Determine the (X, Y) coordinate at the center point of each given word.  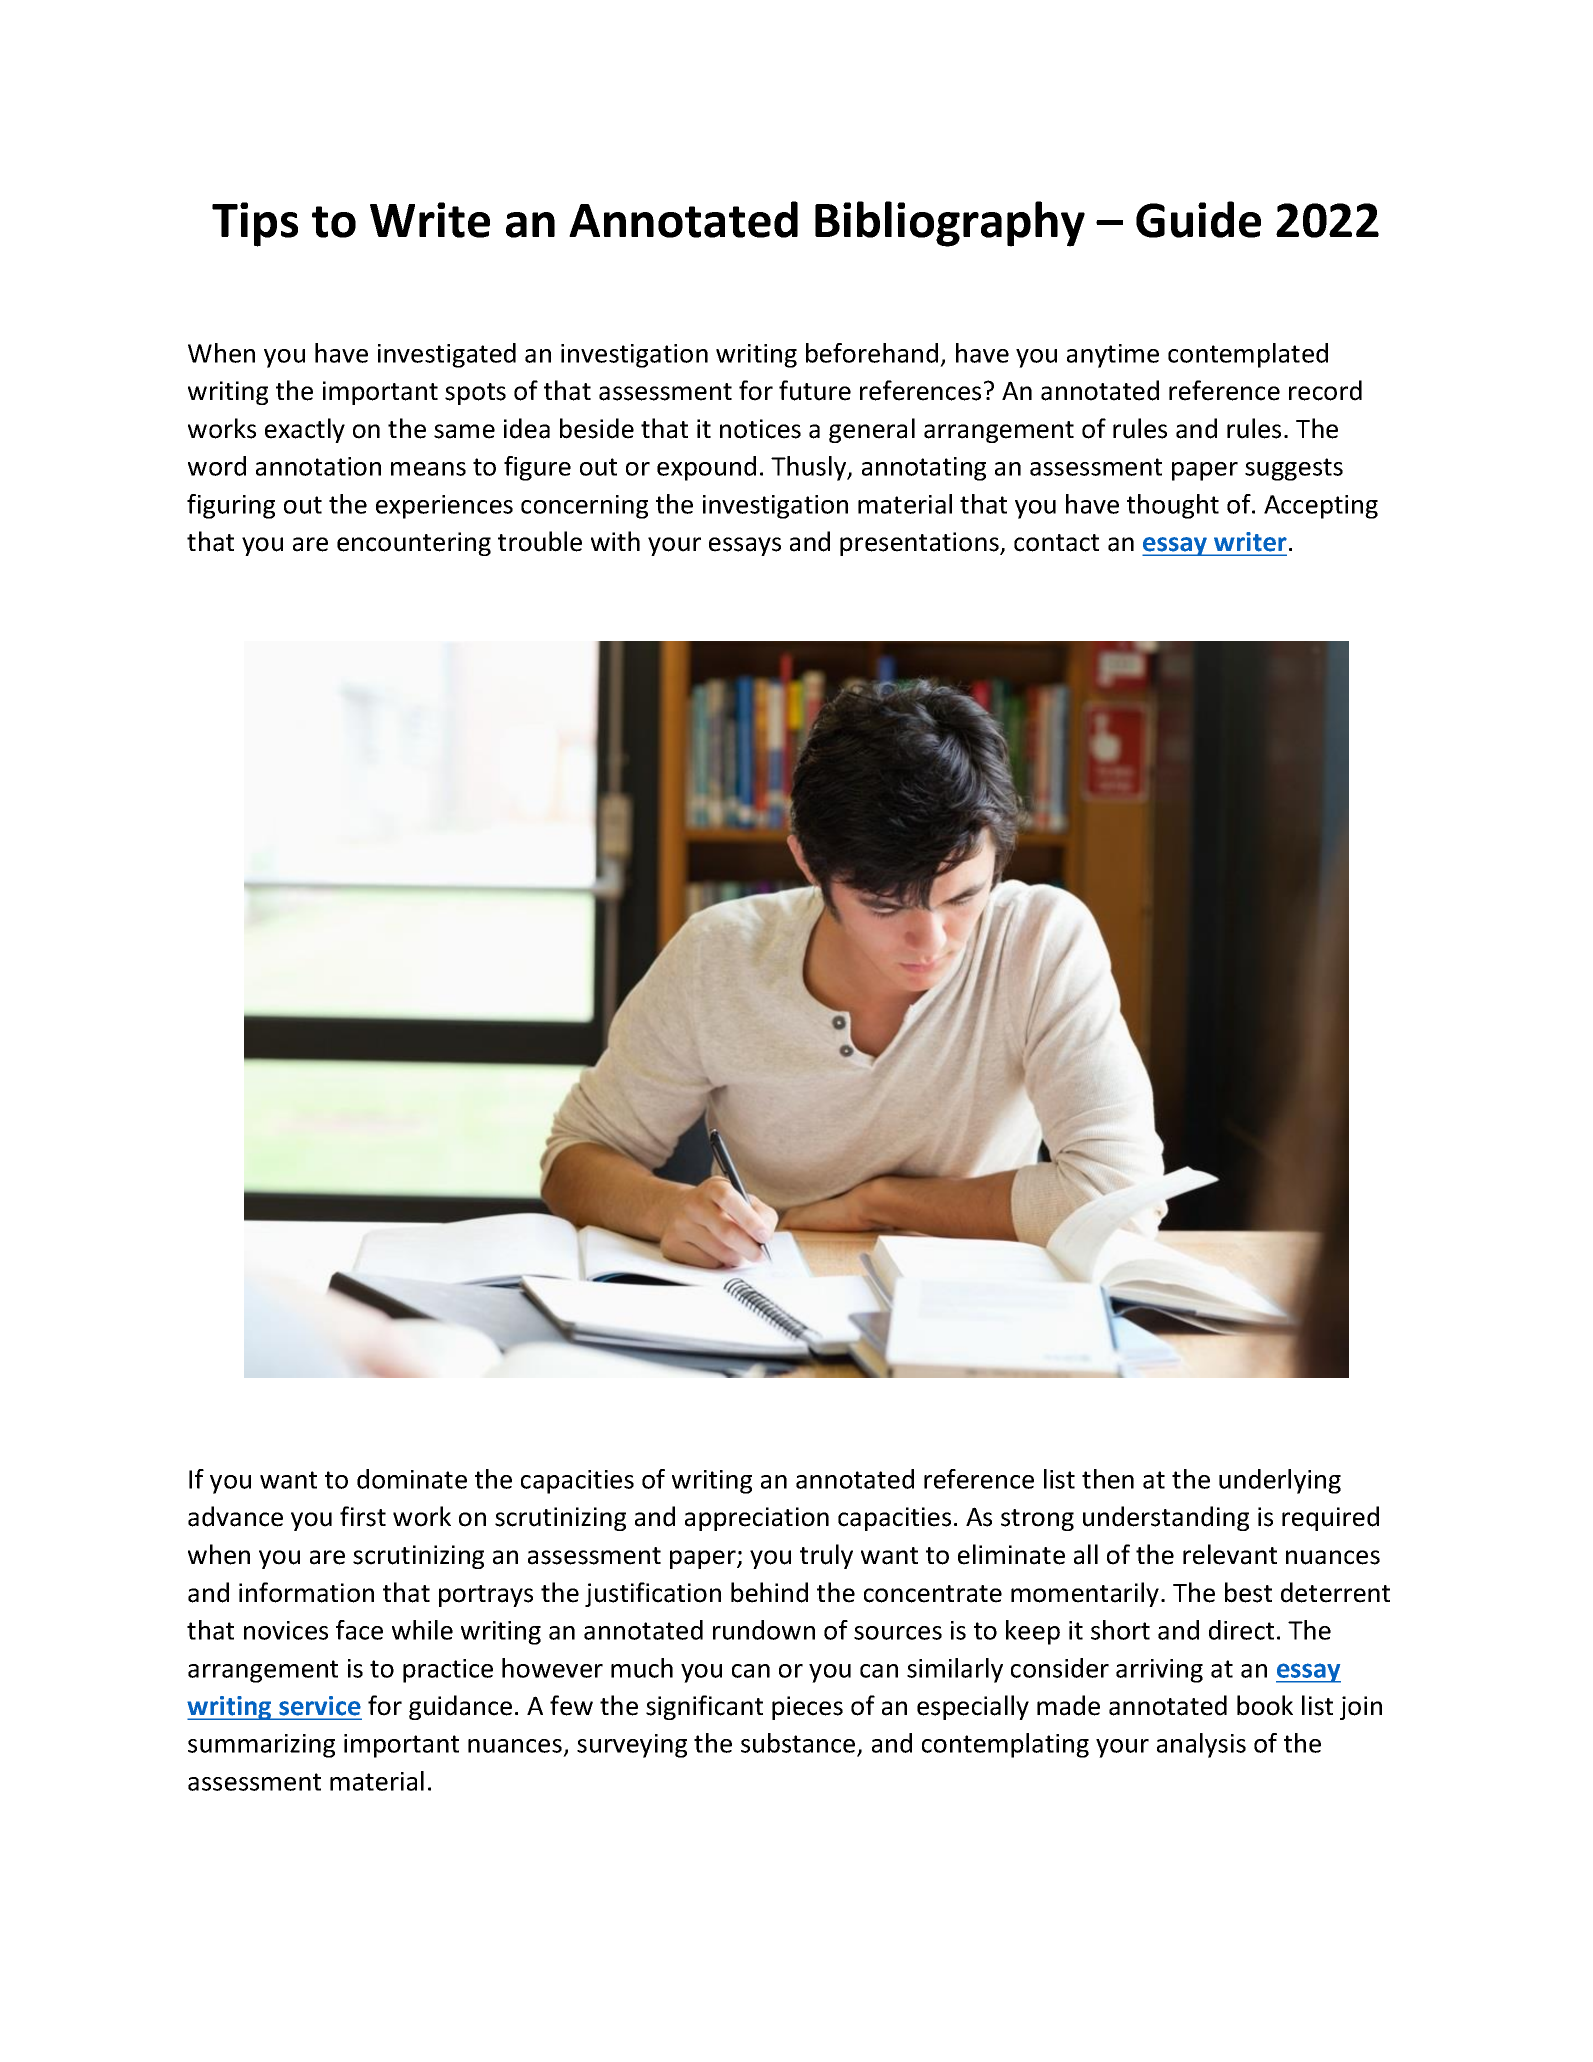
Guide (1198, 219)
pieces (807, 1708)
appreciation (757, 1519)
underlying (1280, 1481)
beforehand (872, 353)
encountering (414, 544)
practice (448, 1671)
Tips (255, 224)
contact (1056, 543)
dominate (412, 1479)
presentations (920, 544)
